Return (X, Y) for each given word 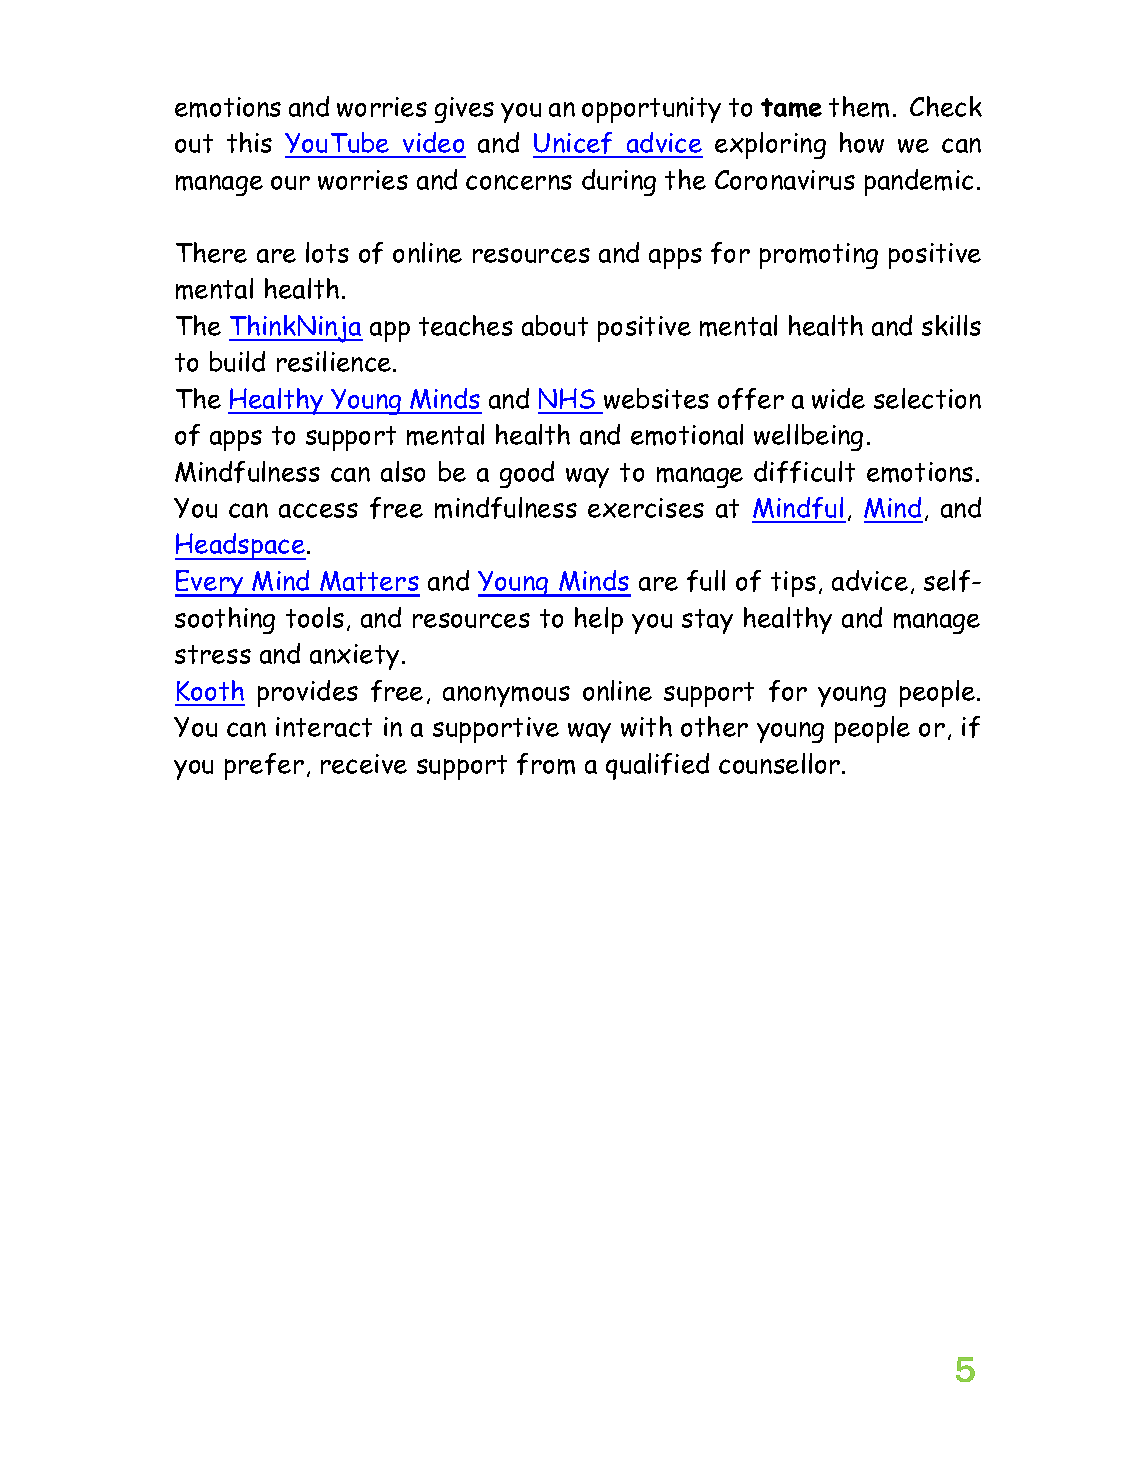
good (527, 474)
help (599, 620)
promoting (819, 256)
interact (324, 727)
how (862, 142)
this (249, 142)
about (555, 325)
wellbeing (808, 437)
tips (793, 584)
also (403, 471)
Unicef (574, 144)
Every (210, 583)
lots (327, 252)
